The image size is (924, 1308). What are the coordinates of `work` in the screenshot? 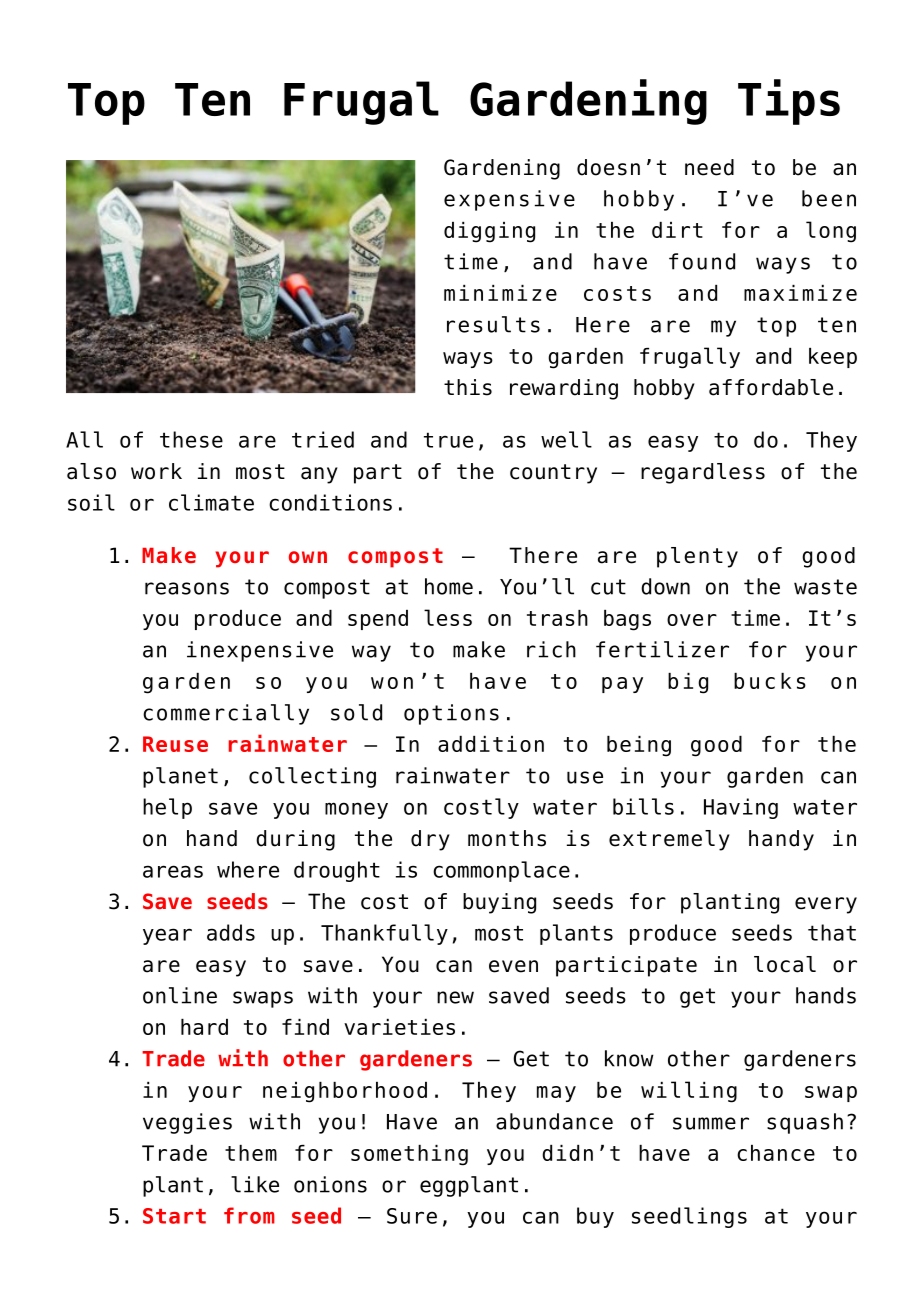 It's located at (156, 471).
